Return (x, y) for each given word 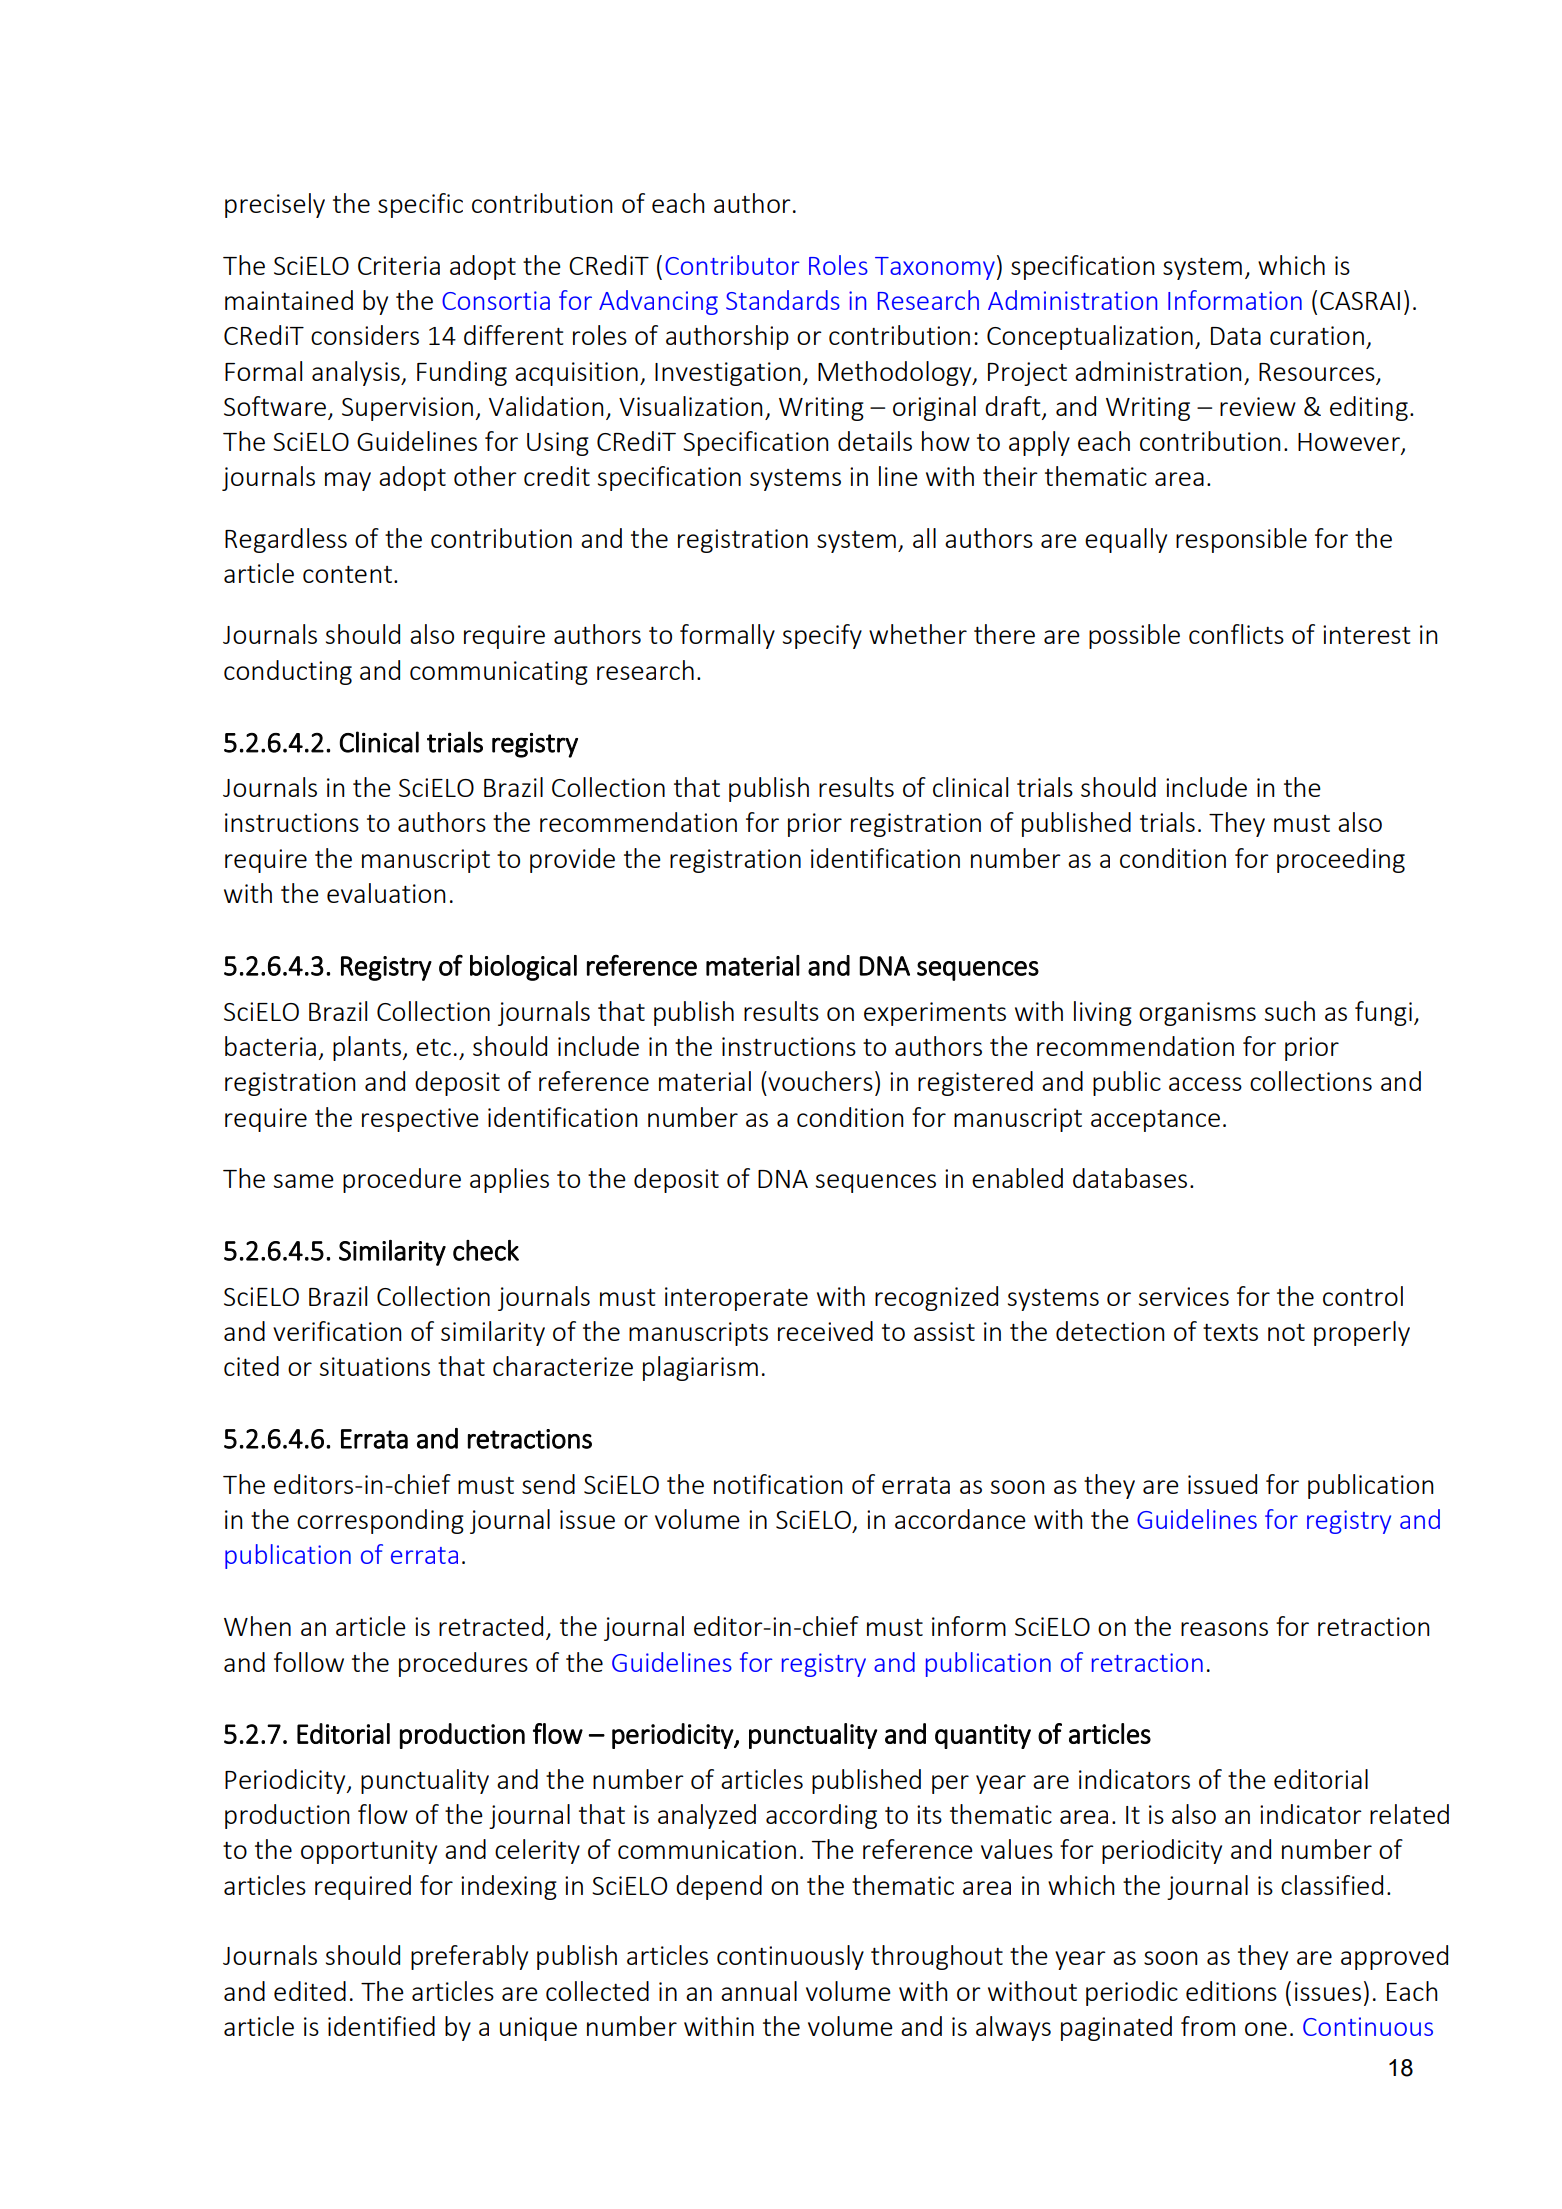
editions (1231, 1991)
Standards (783, 300)
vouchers (819, 1081)
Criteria (399, 265)
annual (759, 1991)
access (1205, 1084)
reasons (1224, 1629)
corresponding (380, 1521)
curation (1317, 335)
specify (822, 636)
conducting (288, 672)
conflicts (1236, 634)
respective (420, 1120)
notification (778, 1484)
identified (381, 2026)
